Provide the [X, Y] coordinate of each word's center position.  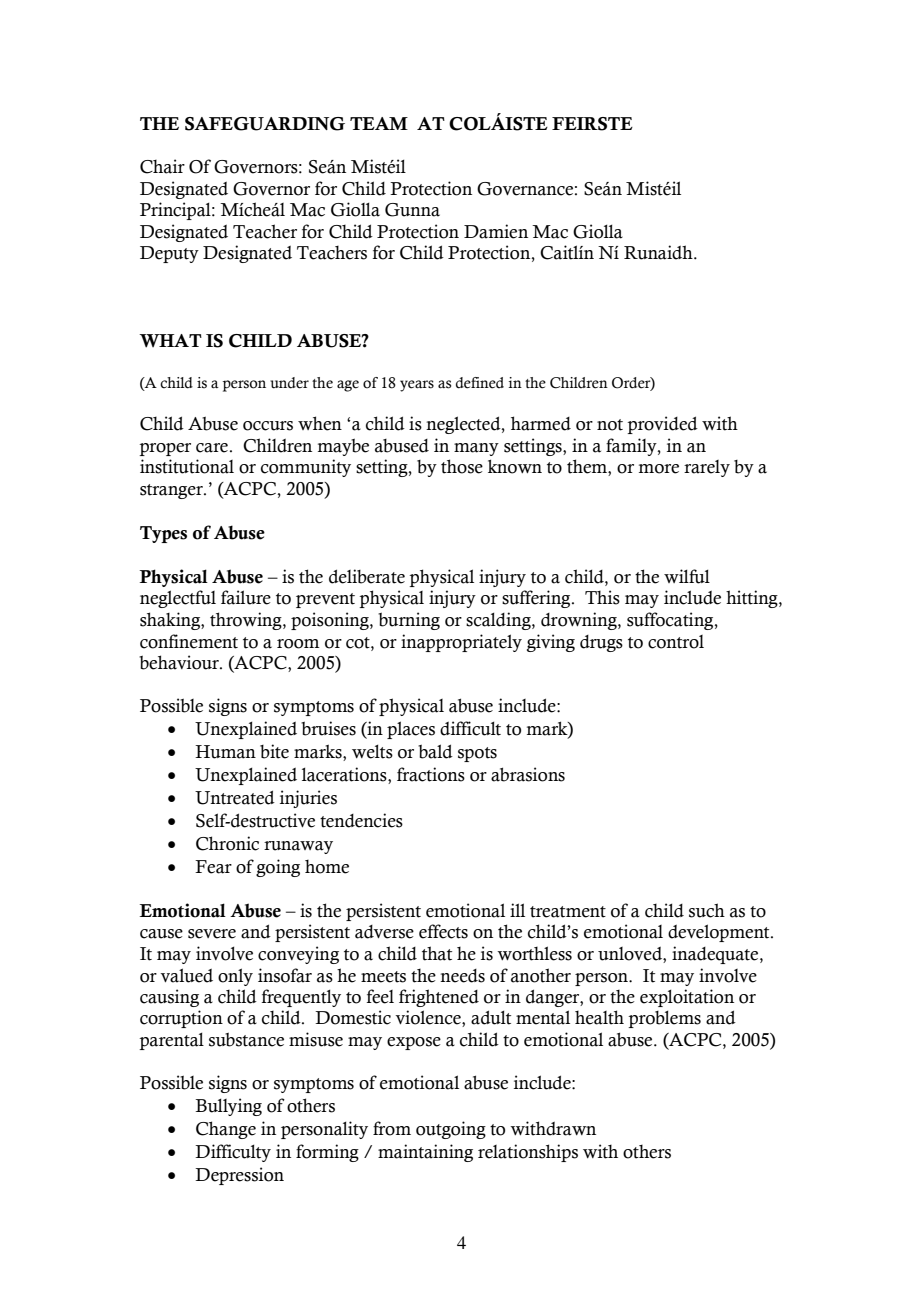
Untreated [235, 797]
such [707, 910]
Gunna [412, 210]
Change [226, 1130]
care [212, 448]
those [462, 466]
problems [664, 1019]
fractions [431, 774]
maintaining [425, 1153]
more [659, 469]
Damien [496, 231]
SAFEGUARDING [265, 124]
